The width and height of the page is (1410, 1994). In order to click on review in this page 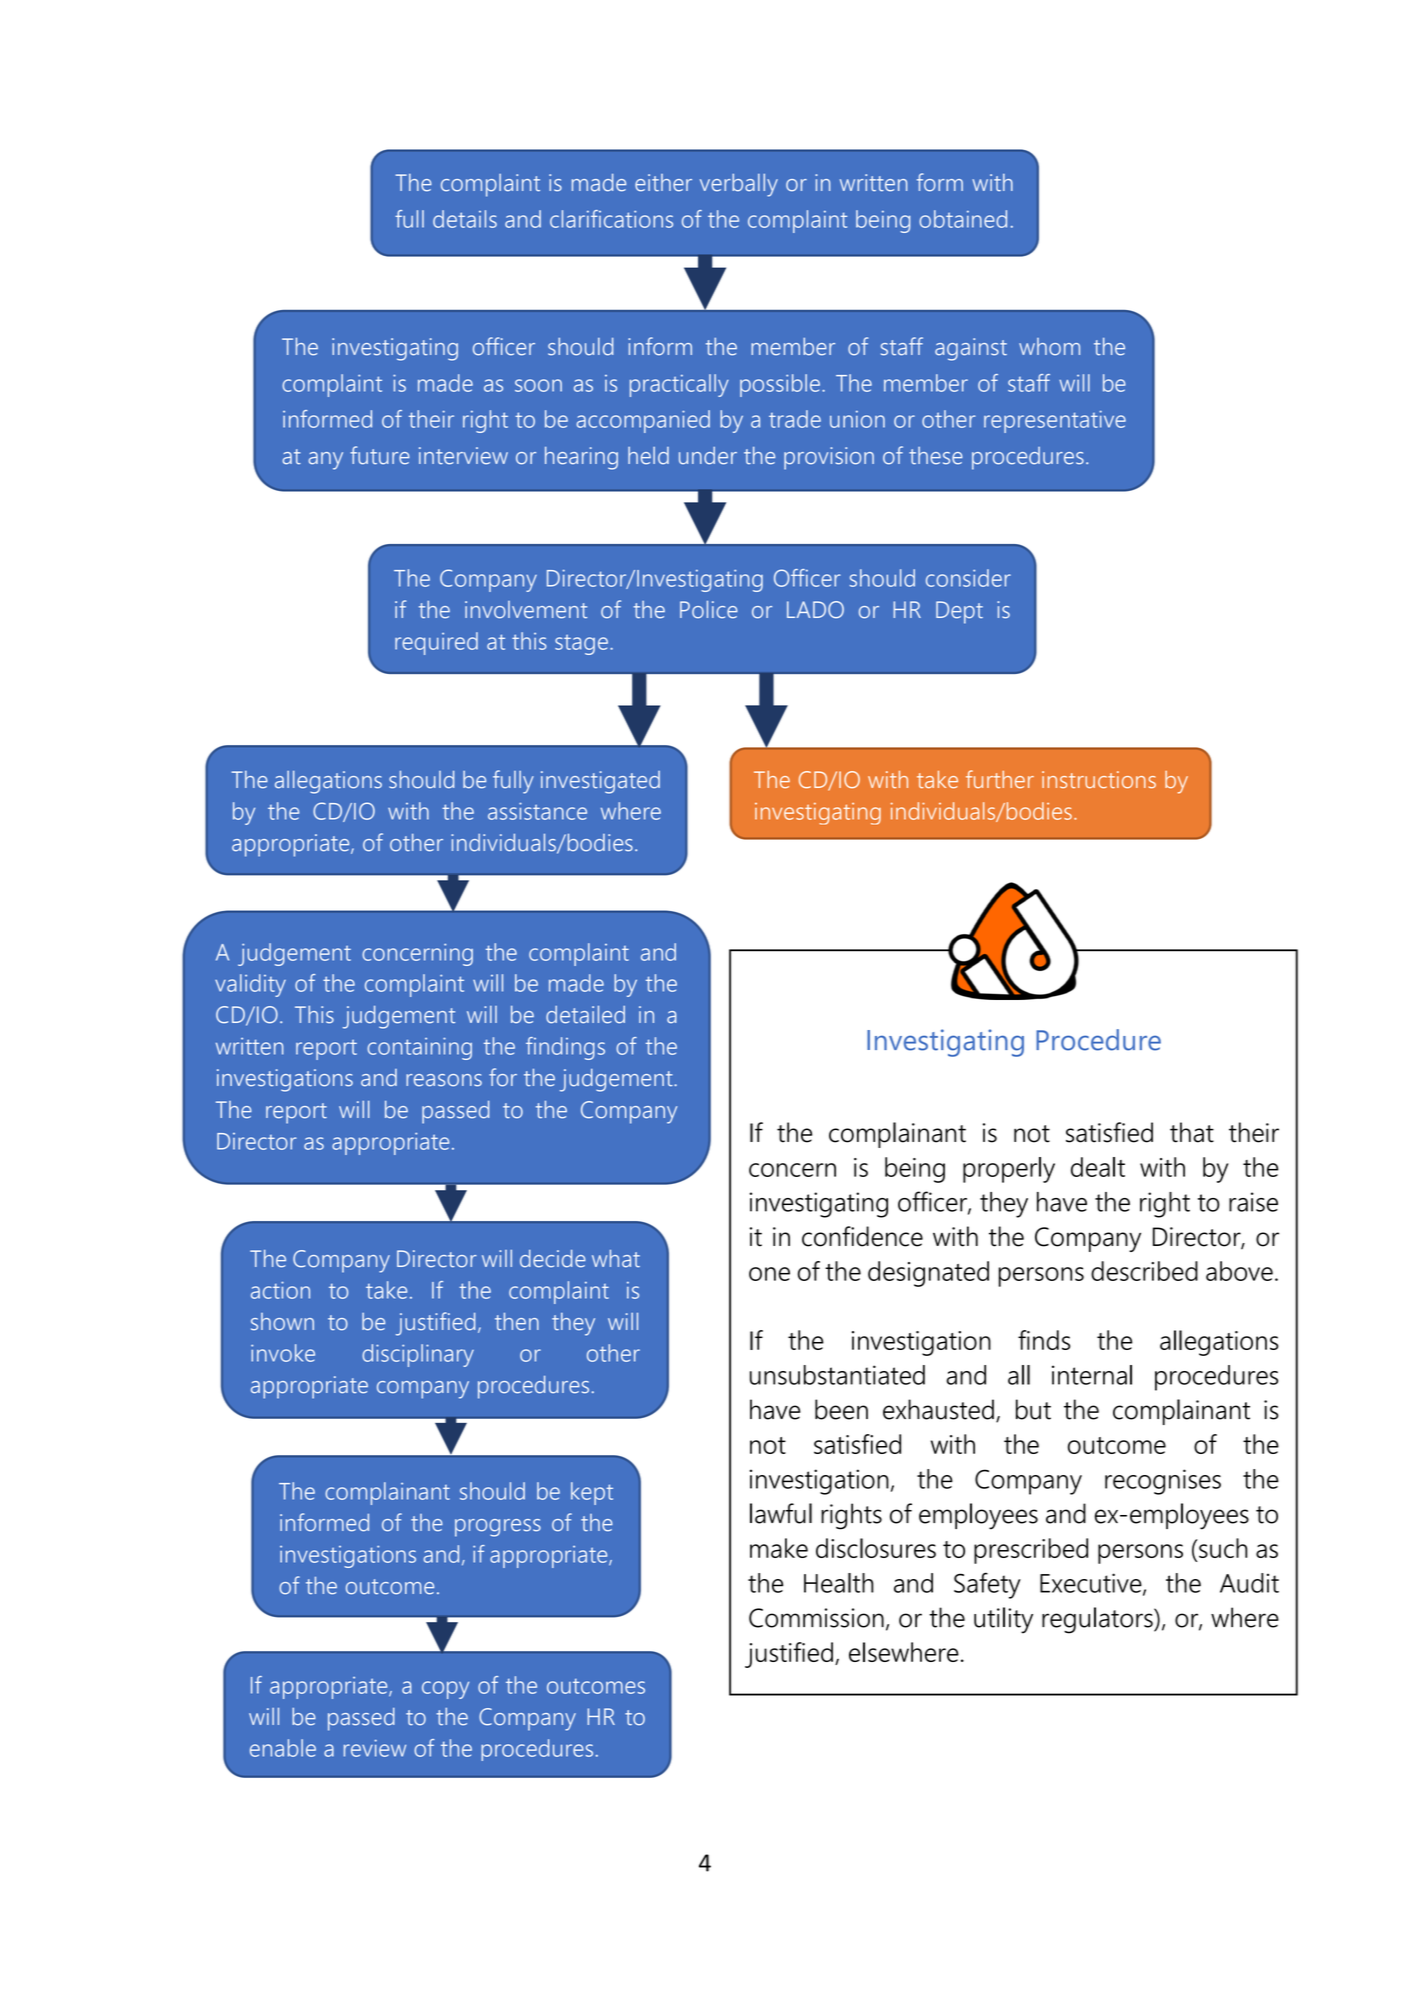, I will do `click(375, 1748)`.
